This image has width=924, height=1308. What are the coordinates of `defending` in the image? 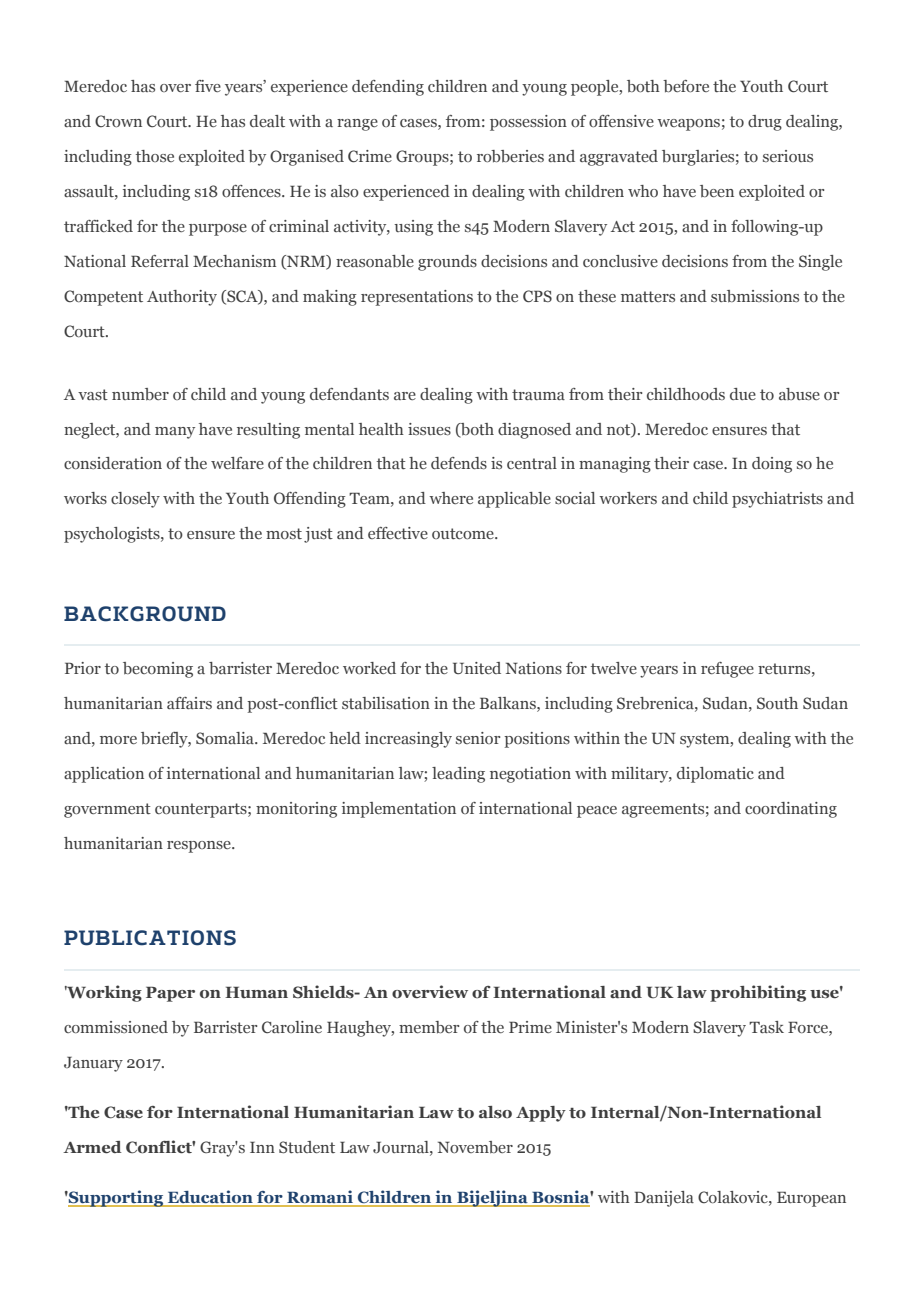 It's located at (388, 88).
